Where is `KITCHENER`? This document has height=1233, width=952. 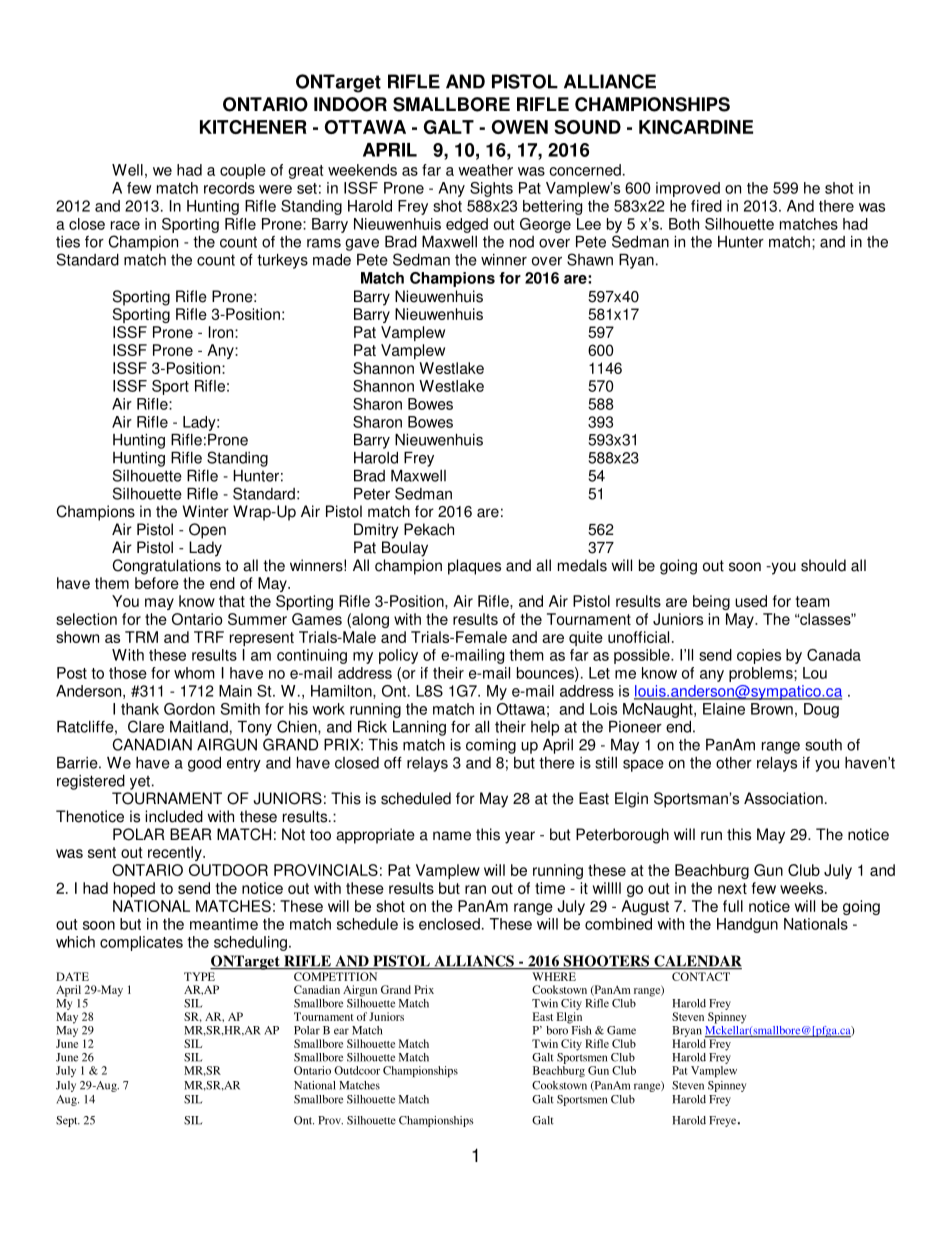 KITCHENER is located at coordinates (253, 127).
